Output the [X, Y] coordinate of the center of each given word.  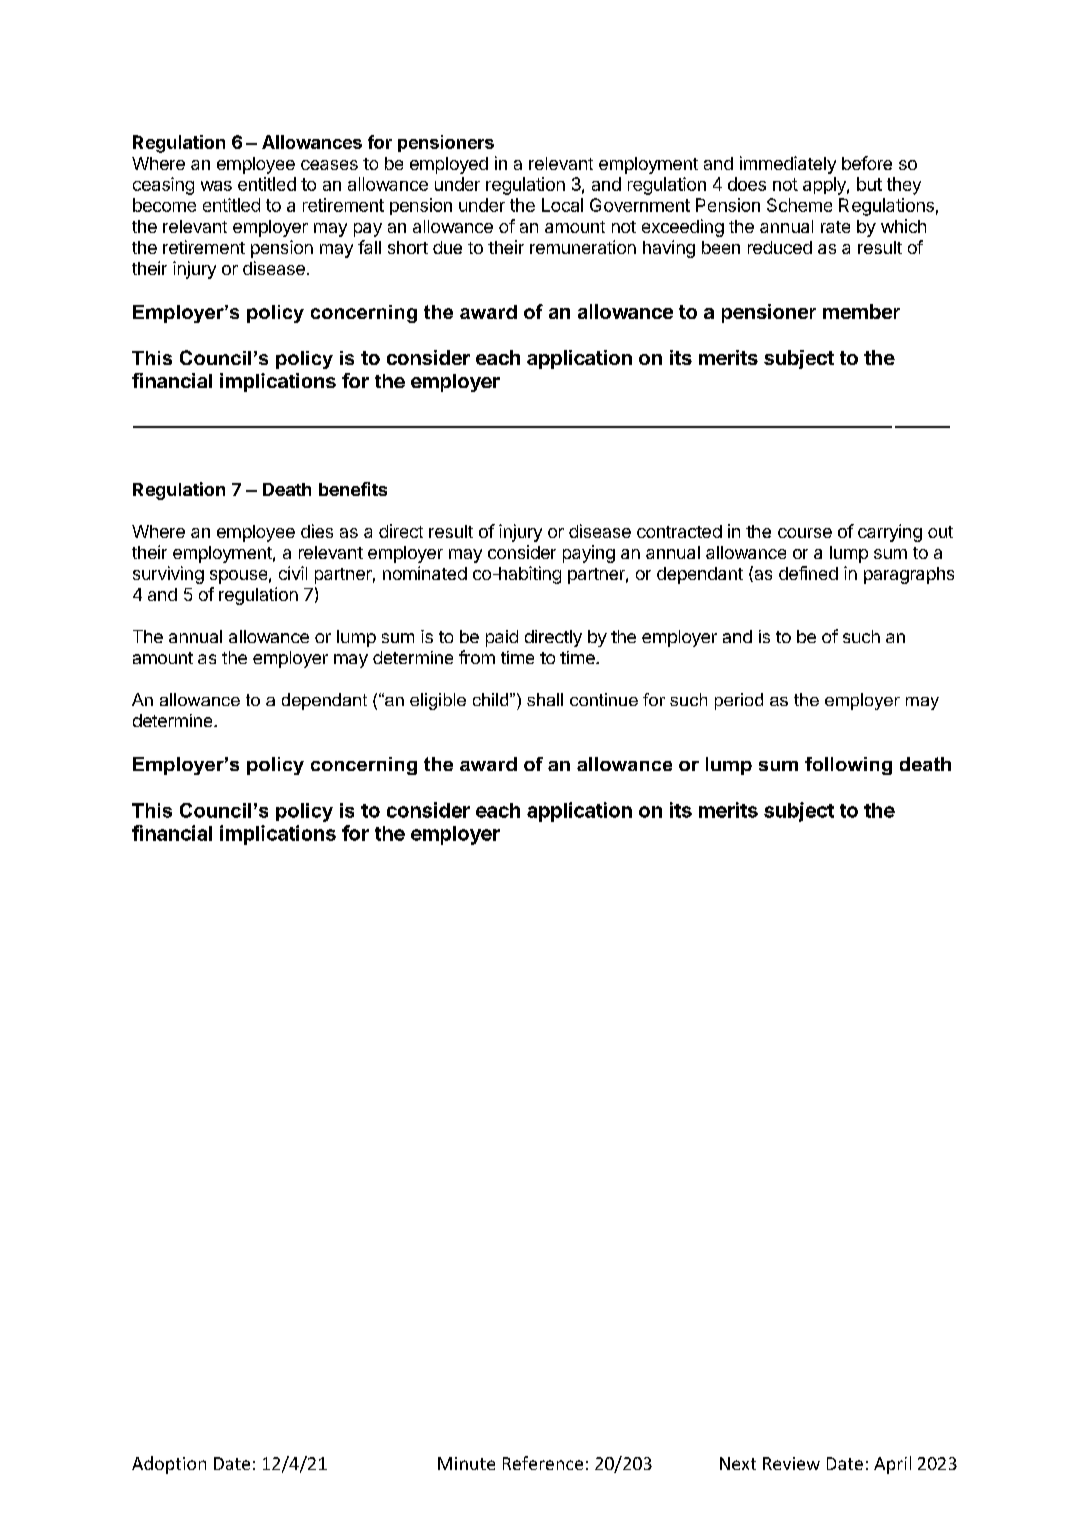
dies [317, 531]
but [869, 184]
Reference [543, 1463]
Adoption [169, 1465]
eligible [438, 701]
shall [545, 699]
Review [791, 1463]
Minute [466, 1463]
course [805, 533]
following [848, 766]
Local [562, 205]
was [216, 186]
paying [589, 554]
